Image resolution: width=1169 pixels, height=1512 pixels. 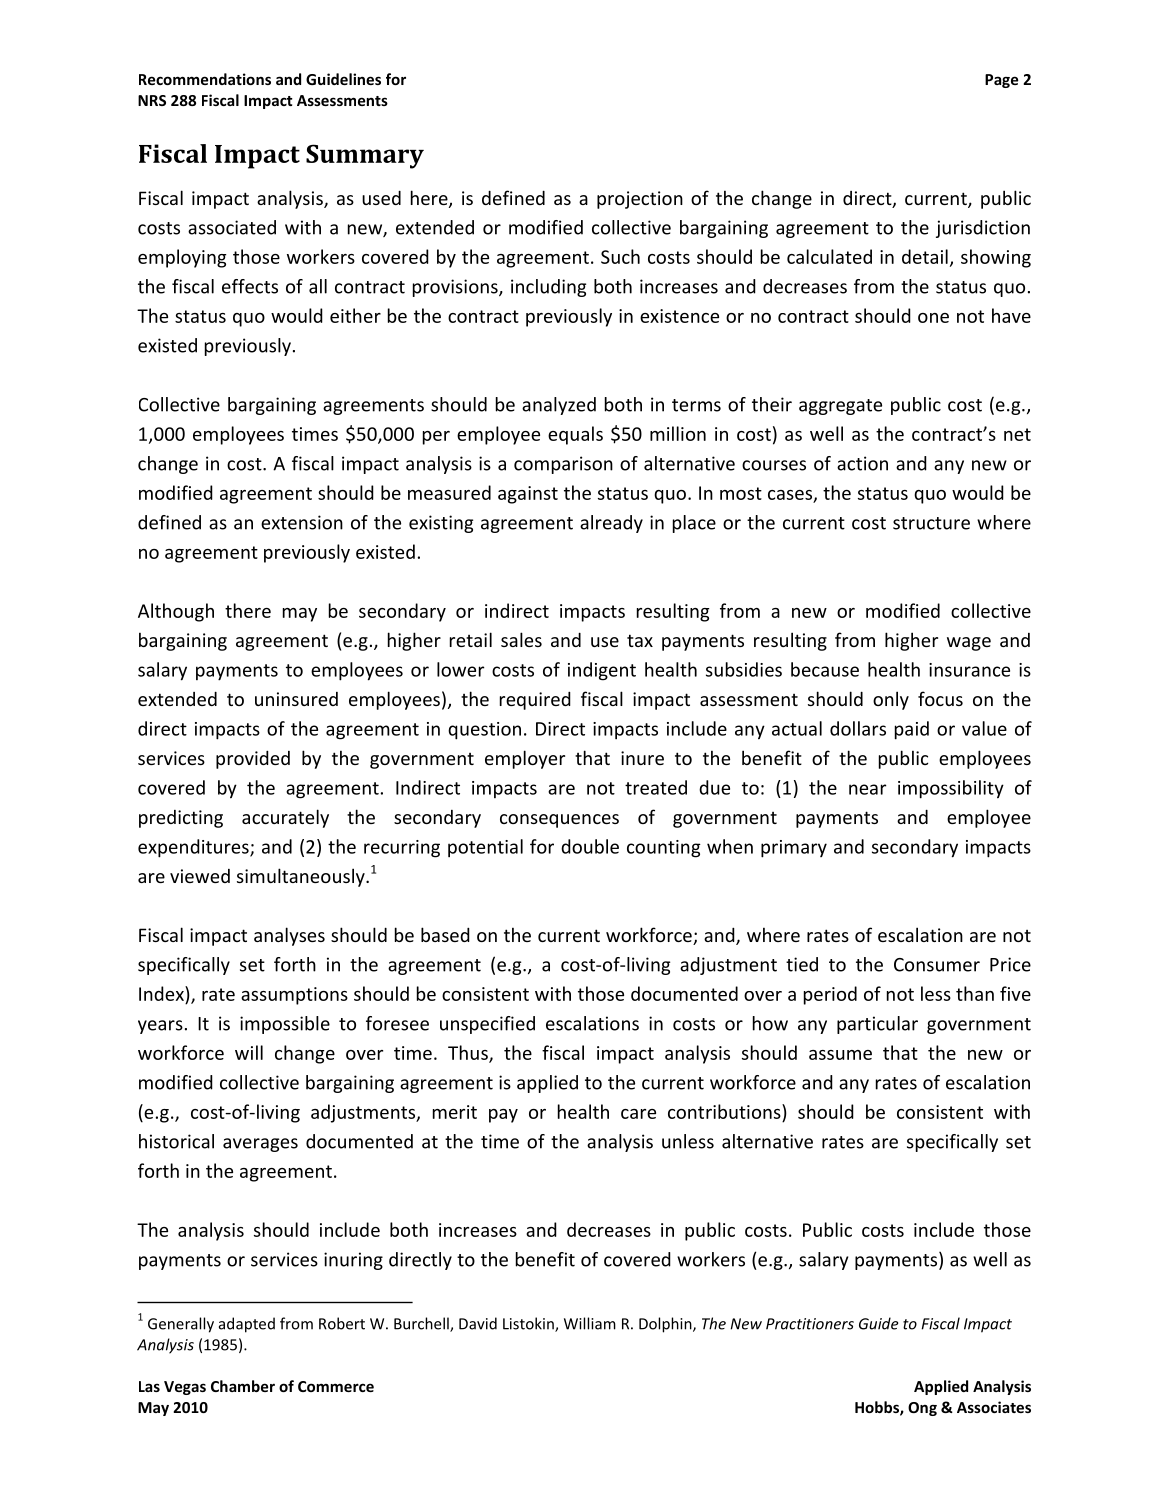 What do you see at coordinates (243, 1386) in the page?
I see `Chamber` at bounding box center [243, 1386].
